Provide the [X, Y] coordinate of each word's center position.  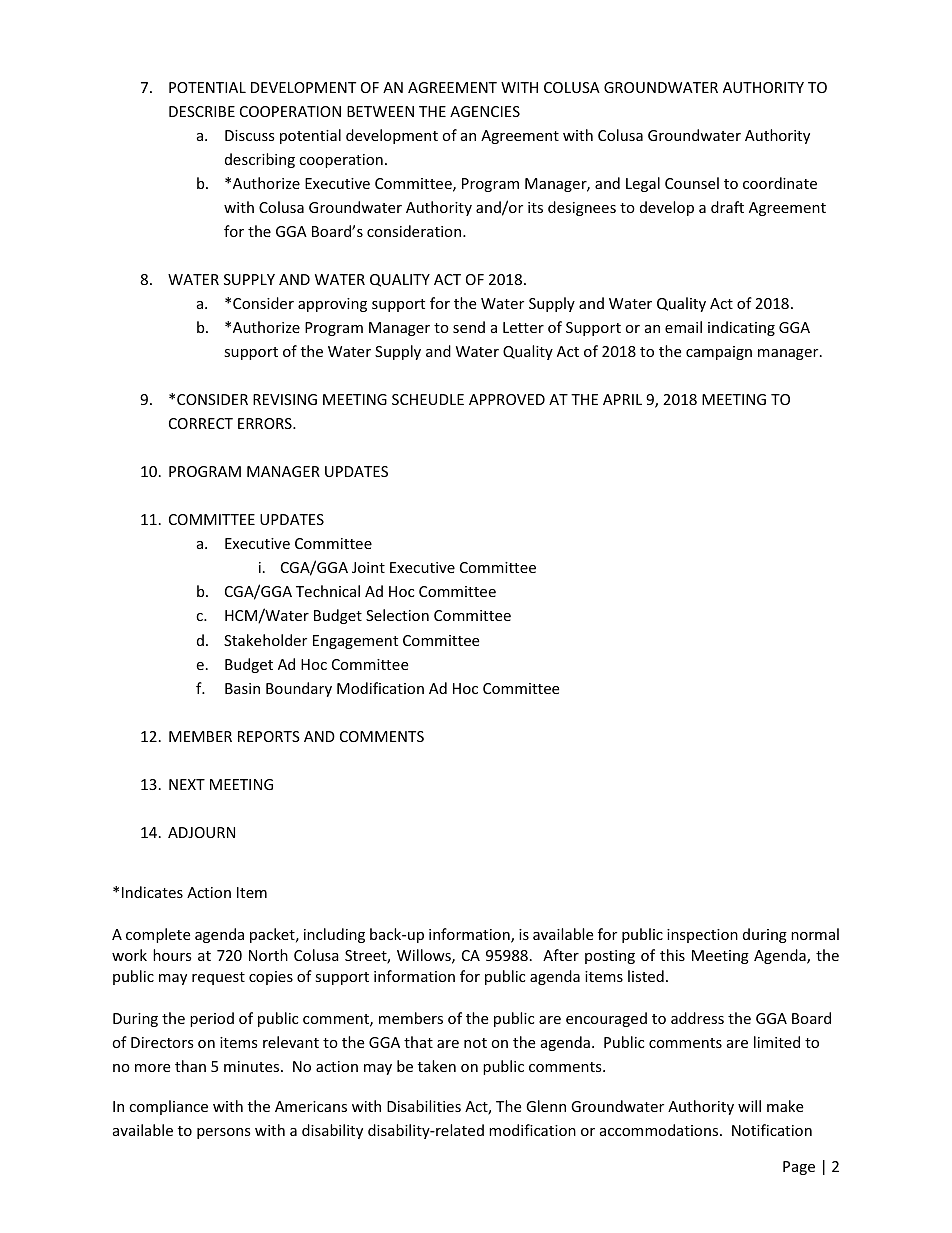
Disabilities [424, 1106]
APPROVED [507, 399]
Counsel [692, 183]
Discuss [250, 135]
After [561, 955]
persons [224, 1133]
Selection [397, 615]
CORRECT [201, 423]
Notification [772, 1130]
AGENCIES [485, 111]
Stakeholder [265, 640]
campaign [719, 353]
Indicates [152, 892]
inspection [702, 936]
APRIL [622, 399]
